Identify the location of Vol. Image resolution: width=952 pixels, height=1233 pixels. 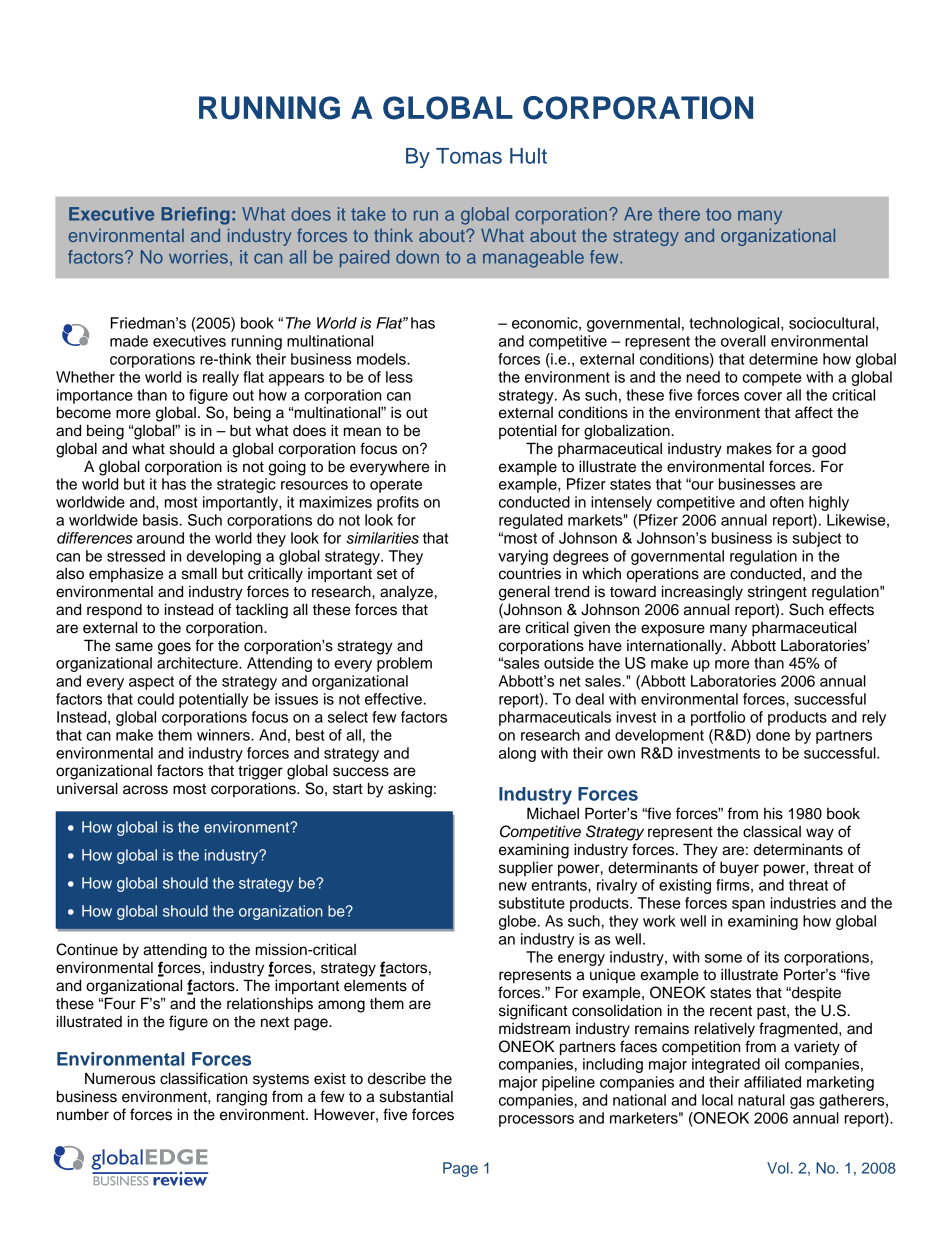
(778, 1168).
